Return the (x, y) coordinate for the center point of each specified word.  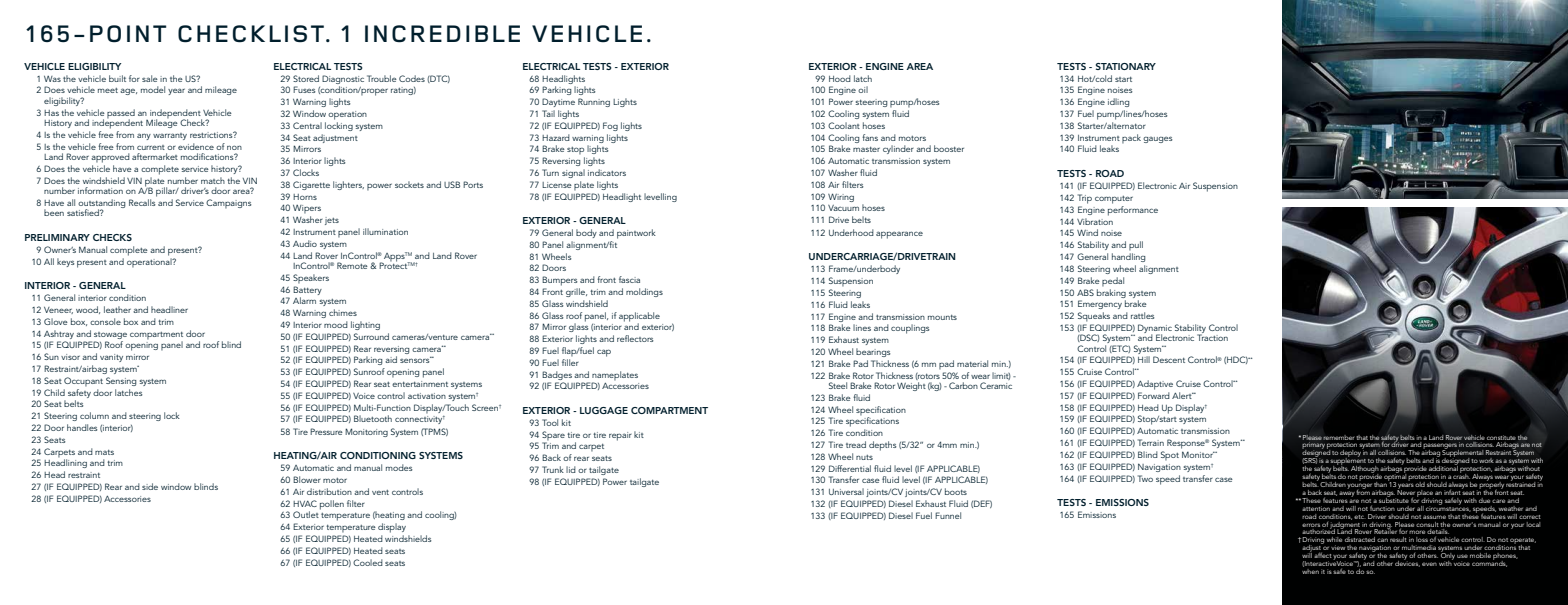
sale (150, 78)
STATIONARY (1126, 66)
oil (863, 89)
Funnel (948, 515)
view (1338, 547)
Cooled (368, 562)
